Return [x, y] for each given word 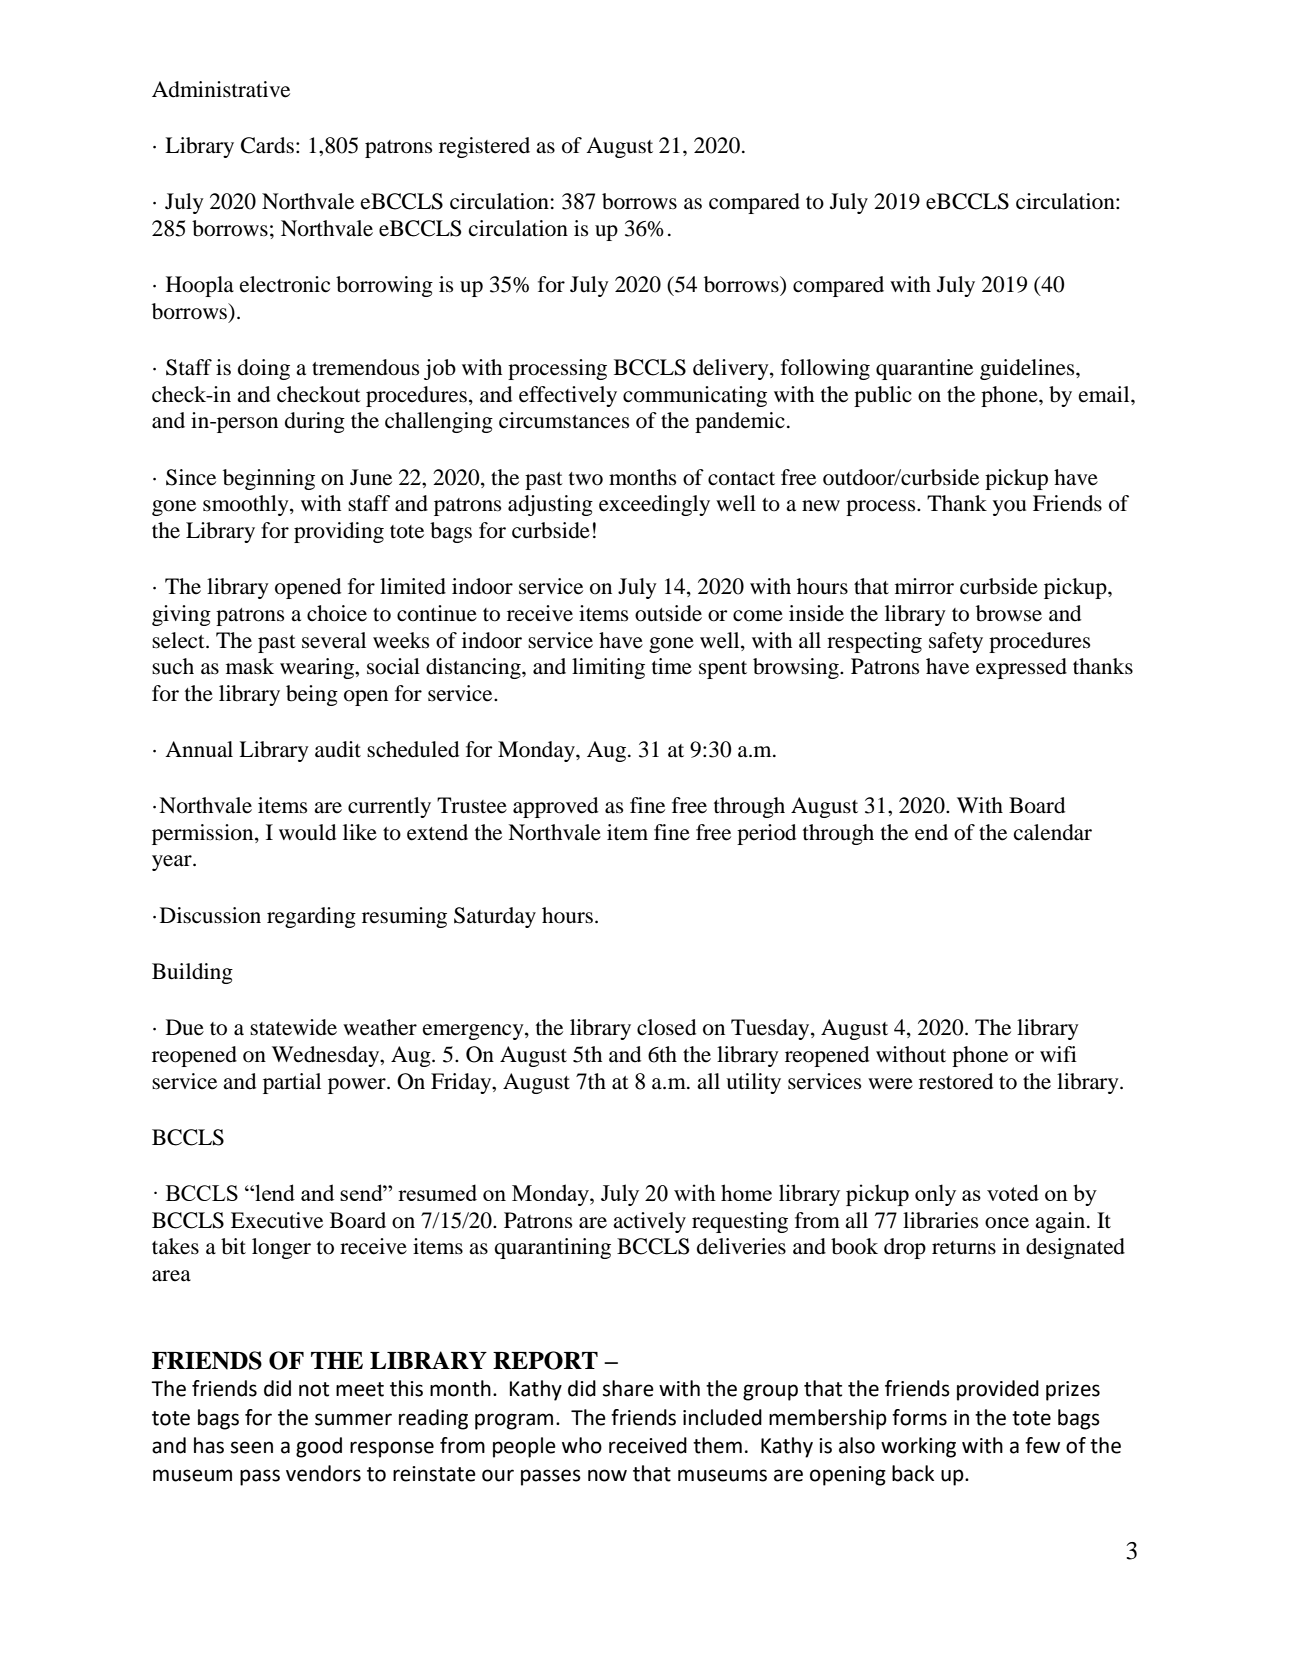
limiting [608, 668]
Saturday [495, 917]
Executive [277, 1220]
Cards [267, 145]
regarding [311, 917]
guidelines [1028, 369]
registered [484, 147]
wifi [1058, 1054]
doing [264, 369]
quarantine [924, 369]
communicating [695, 396]
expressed [1021, 668]
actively [649, 1222]
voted [1013, 1192]
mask [250, 666]
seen [252, 1447]
